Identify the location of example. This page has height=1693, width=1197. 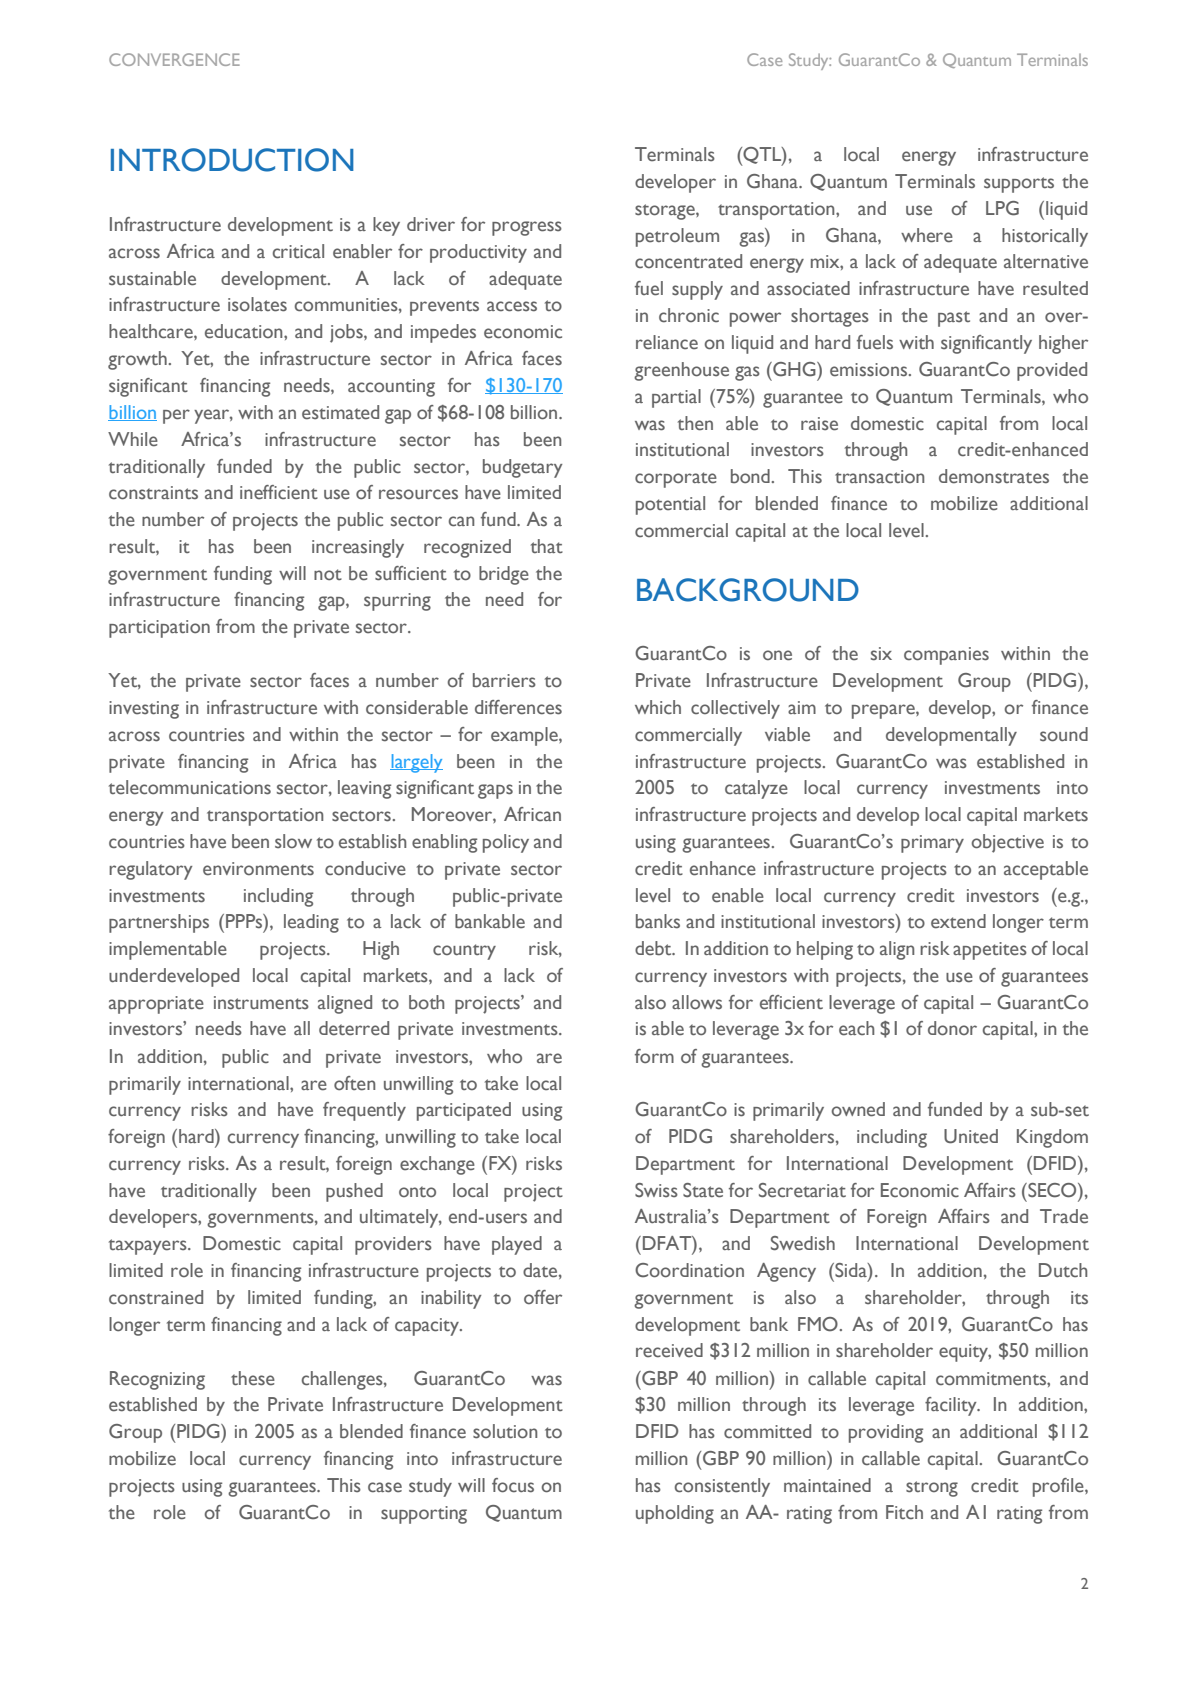
(525, 736).
